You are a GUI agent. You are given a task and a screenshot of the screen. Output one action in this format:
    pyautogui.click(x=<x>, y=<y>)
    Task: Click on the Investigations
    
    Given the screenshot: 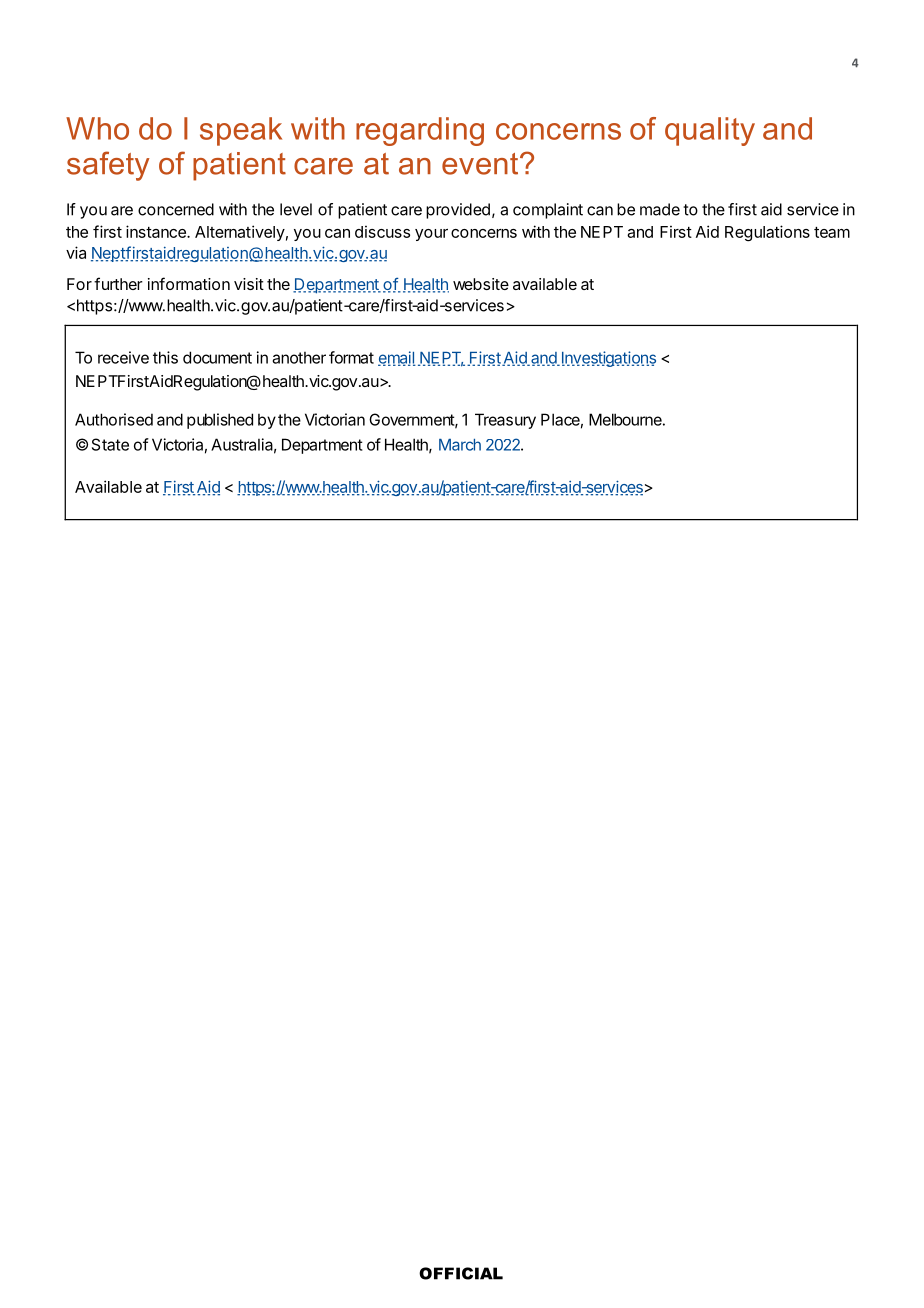 What is the action you would take?
    pyautogui.click(x=607, y=359)
